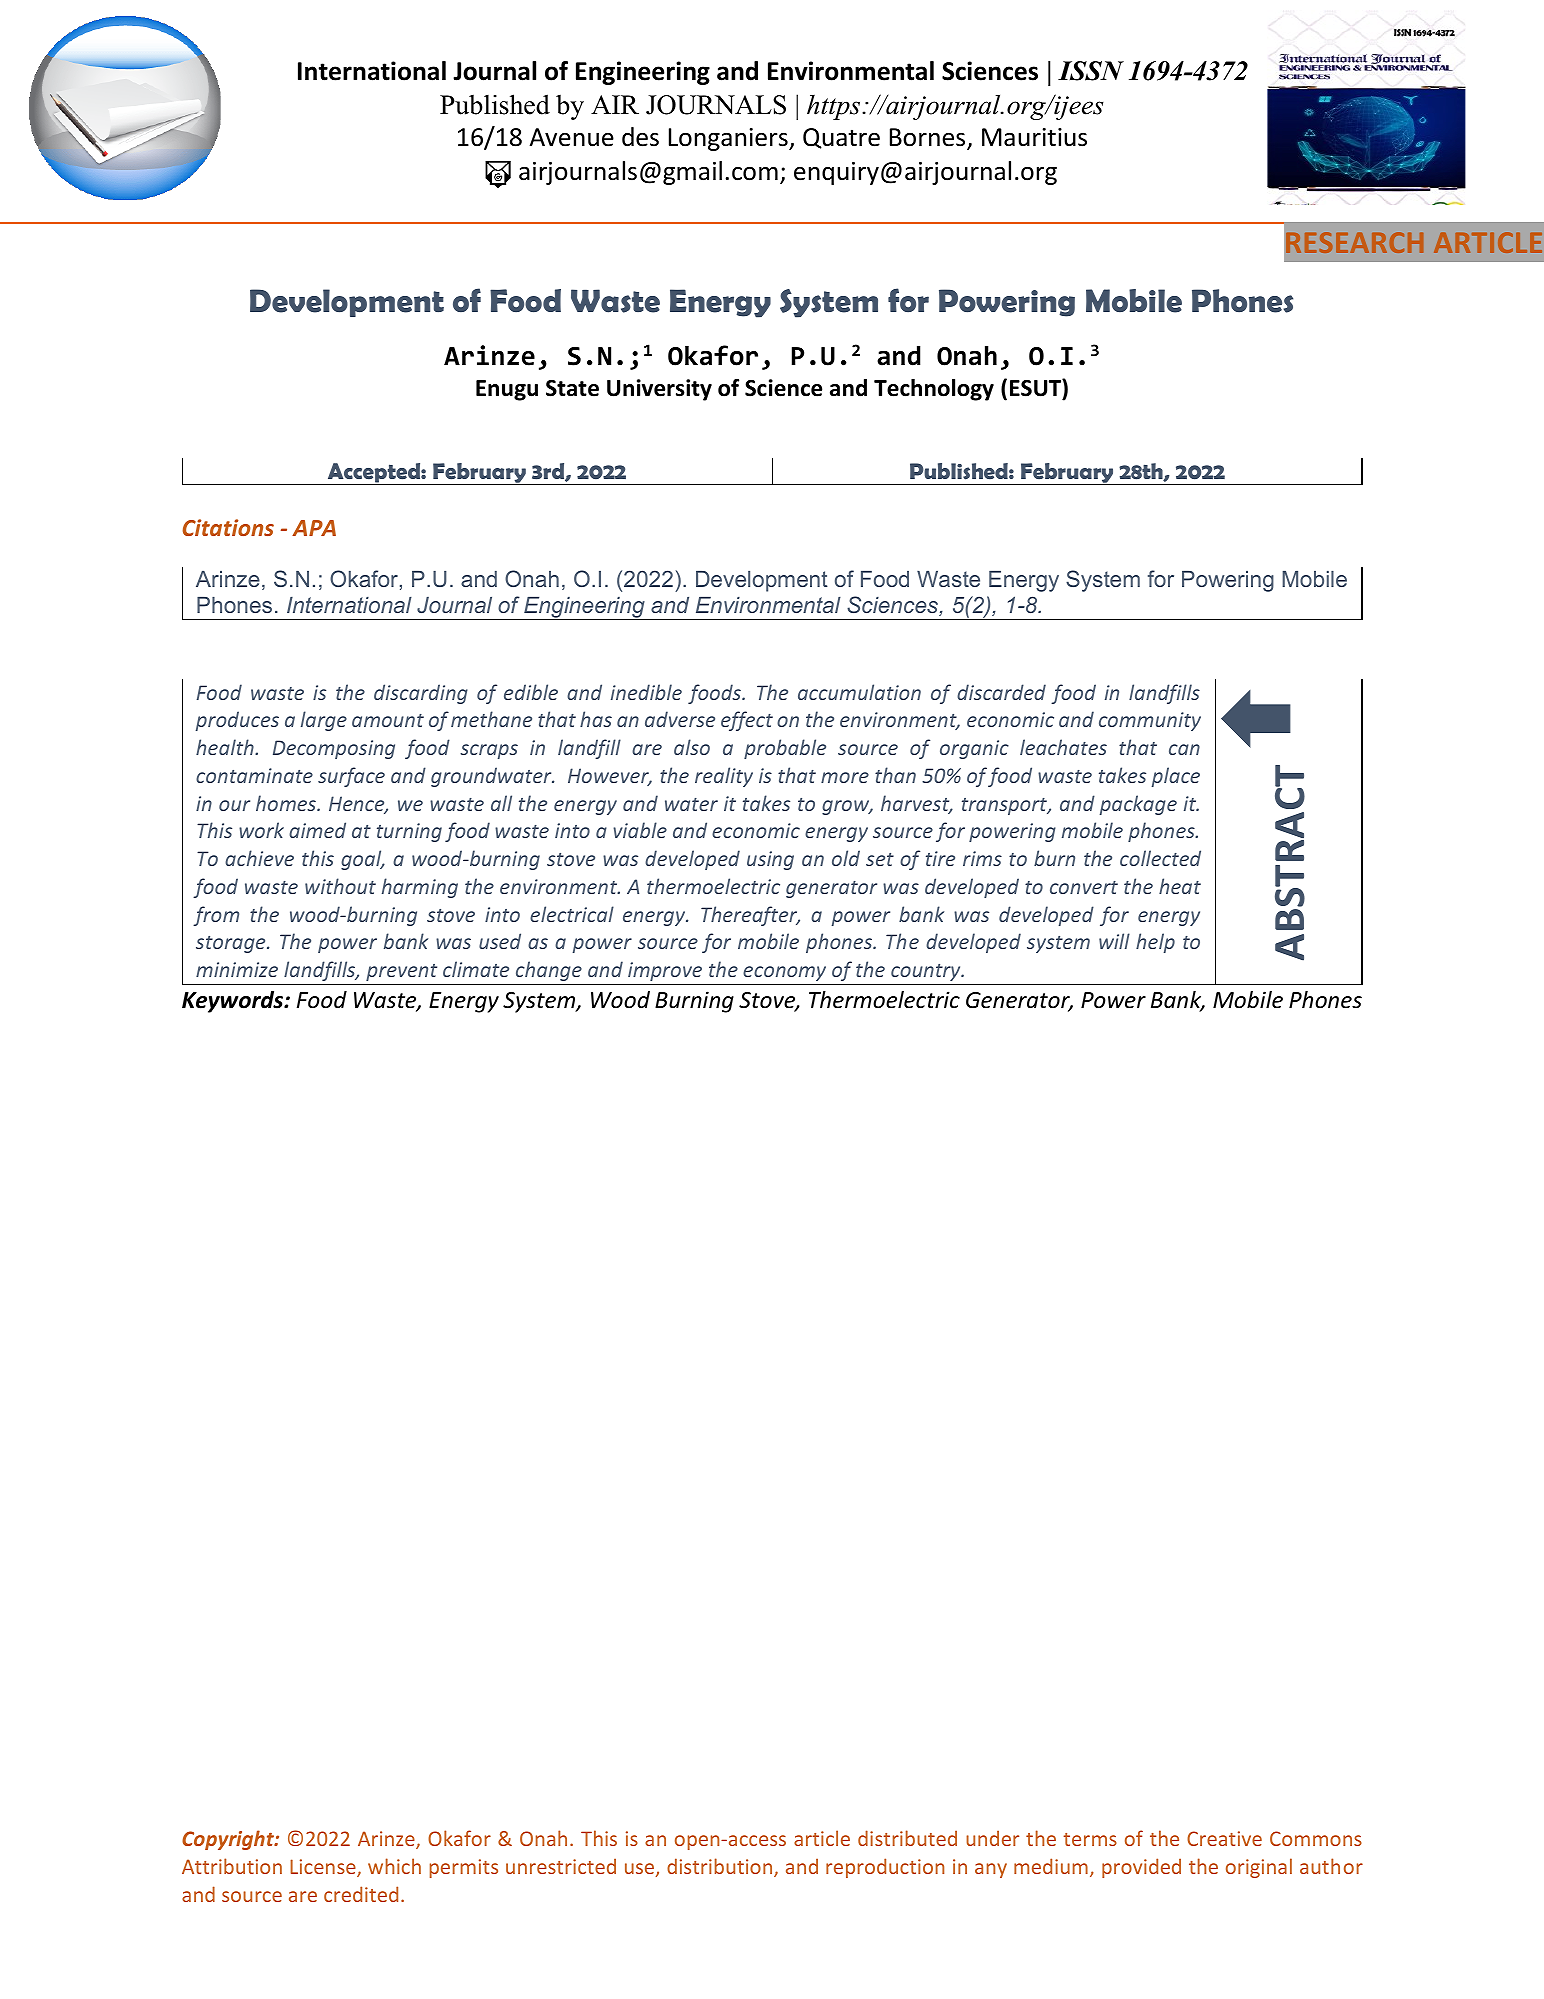 This image has height=1999, width=1544. I want to click on Avenue, so click(572, 137).
